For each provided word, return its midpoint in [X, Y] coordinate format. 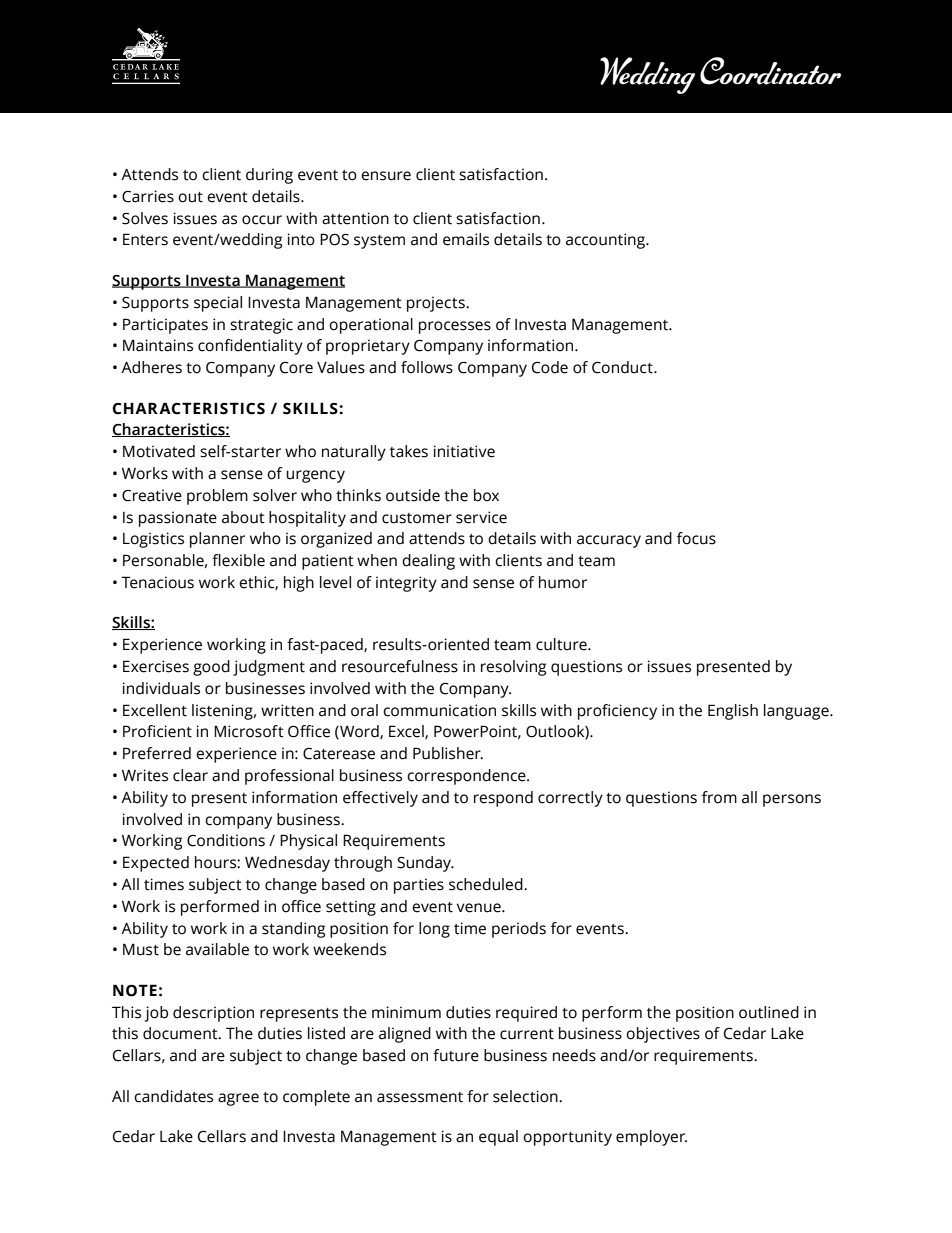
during [269, 176]
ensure [386, 176]
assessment [420, 1097]
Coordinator [770, 71]
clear [190, 775]
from [719, 797]
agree [238, 1099]
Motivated [159, 451]
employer [651, 1138]
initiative [464, 451]
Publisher [448, 753]
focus [696, 538]
